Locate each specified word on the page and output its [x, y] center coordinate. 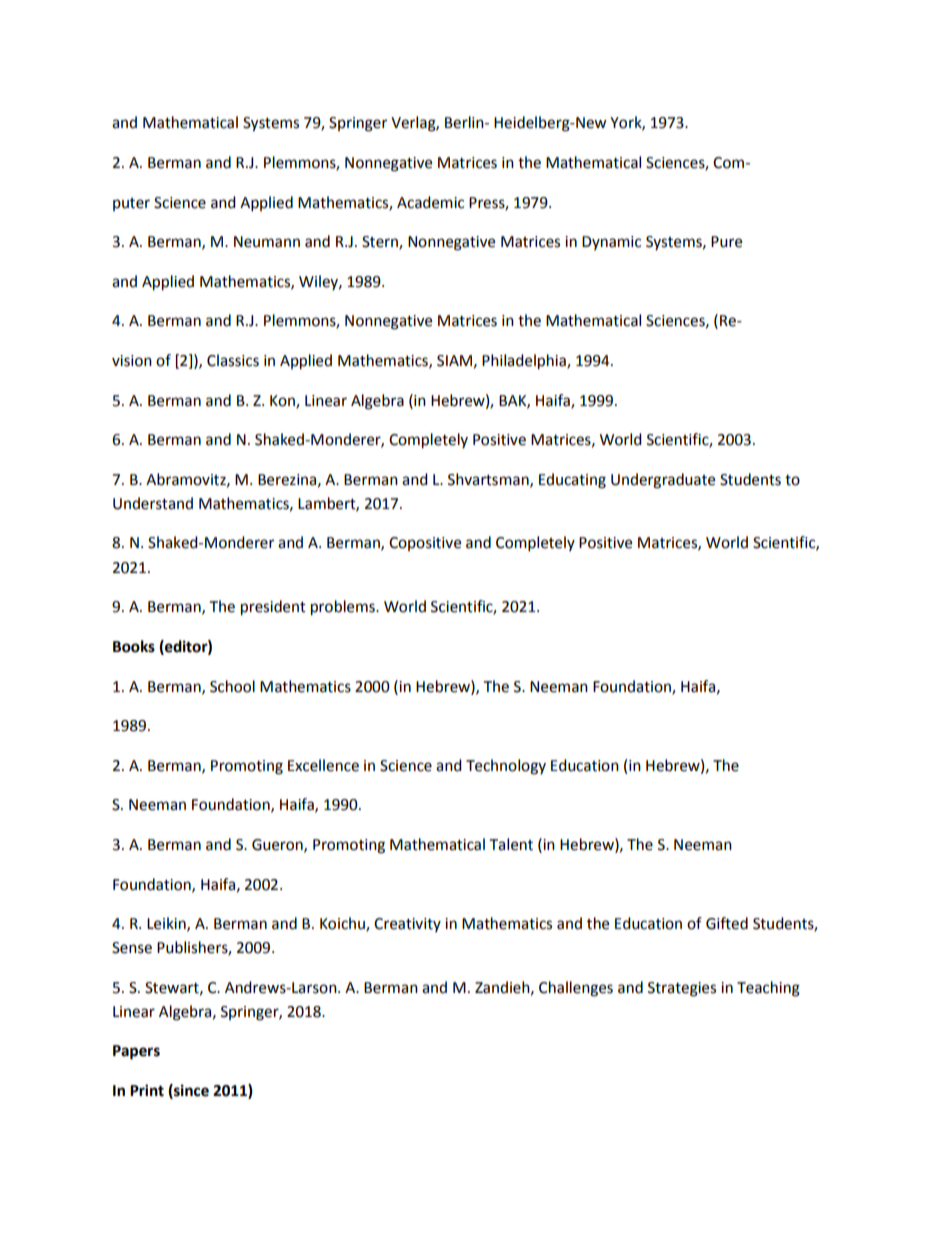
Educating [572, 481]
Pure [726, 242]
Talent [511, 844]
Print [147, 1090]
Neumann [267, 242]
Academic [430, 202]
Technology [506, 767]
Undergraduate [663, 481]
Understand [153, 503]
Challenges [576, 989]
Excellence [323, 765]
